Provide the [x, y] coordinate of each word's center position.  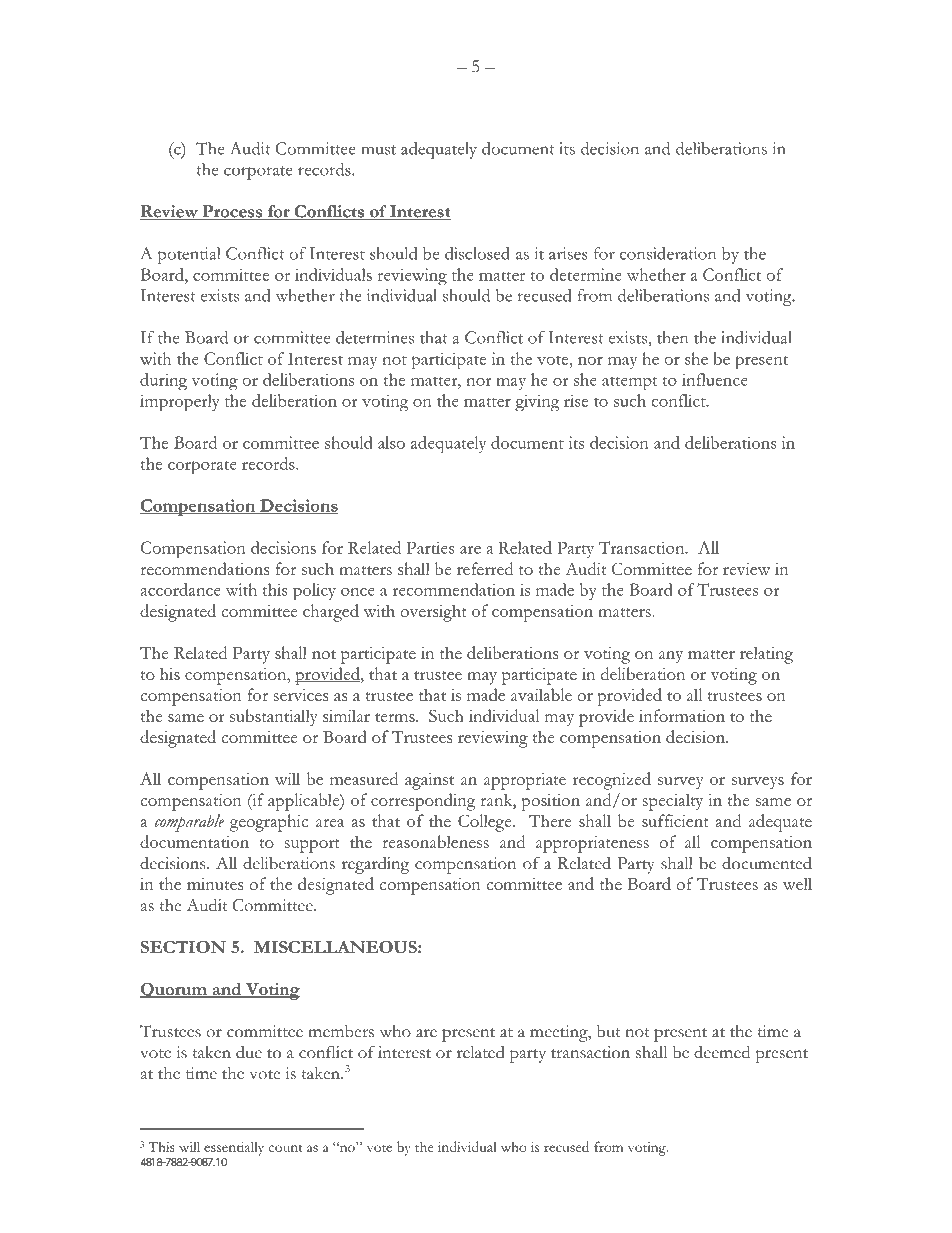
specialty [673, 802]
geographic [269, 823]
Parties [431, 547]
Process [232, 212]
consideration [667, 253]
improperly [180, 403]
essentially [234, 1148]
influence [715, 379]
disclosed [477, 253]
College [486, 823]
